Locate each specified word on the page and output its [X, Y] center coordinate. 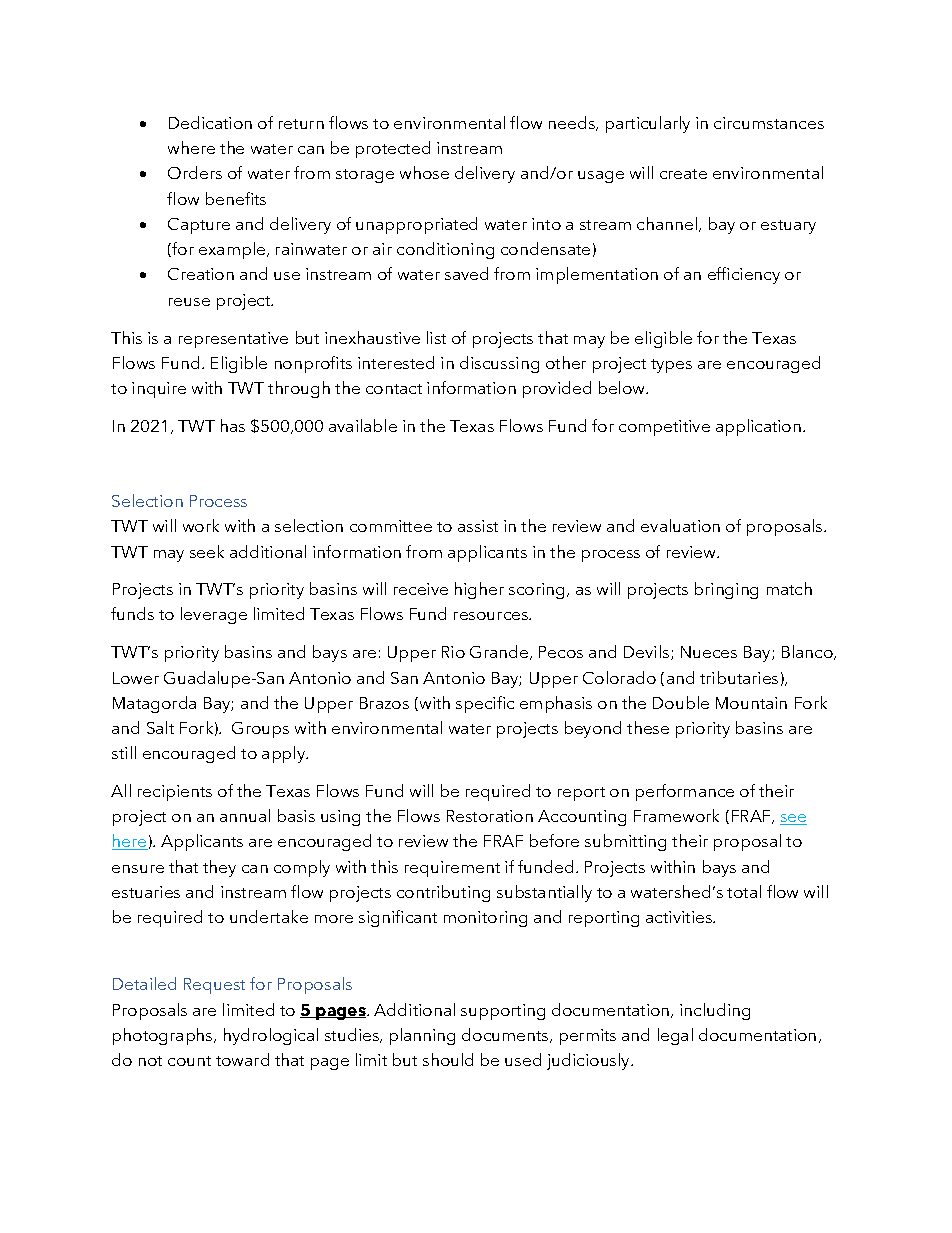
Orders [195, 172]
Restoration [490, 816]
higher [479, 590]
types [671, 366]
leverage [214, 615]
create [683, 174]
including [715, 1011]
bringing [726, 590]
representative [233, 340]
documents [506, 1035]
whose [424, 172]
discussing [499, 364]
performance [685, 792]
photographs [164, 1036]
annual [245, 815]
